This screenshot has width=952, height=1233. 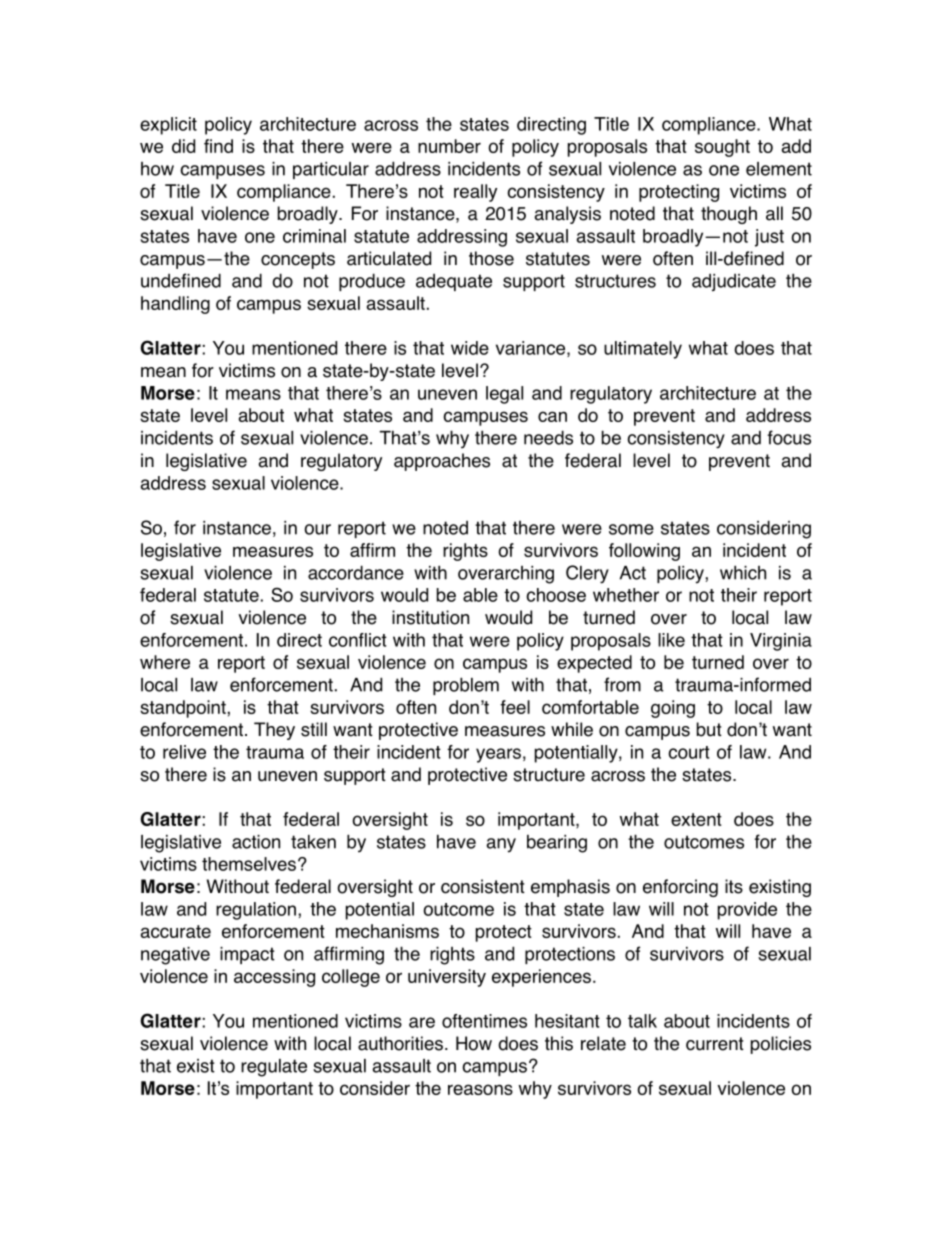 What do you see at coordinates (256, 842) in the screenshot?
I see `action` at bounding box center [256, 842].
